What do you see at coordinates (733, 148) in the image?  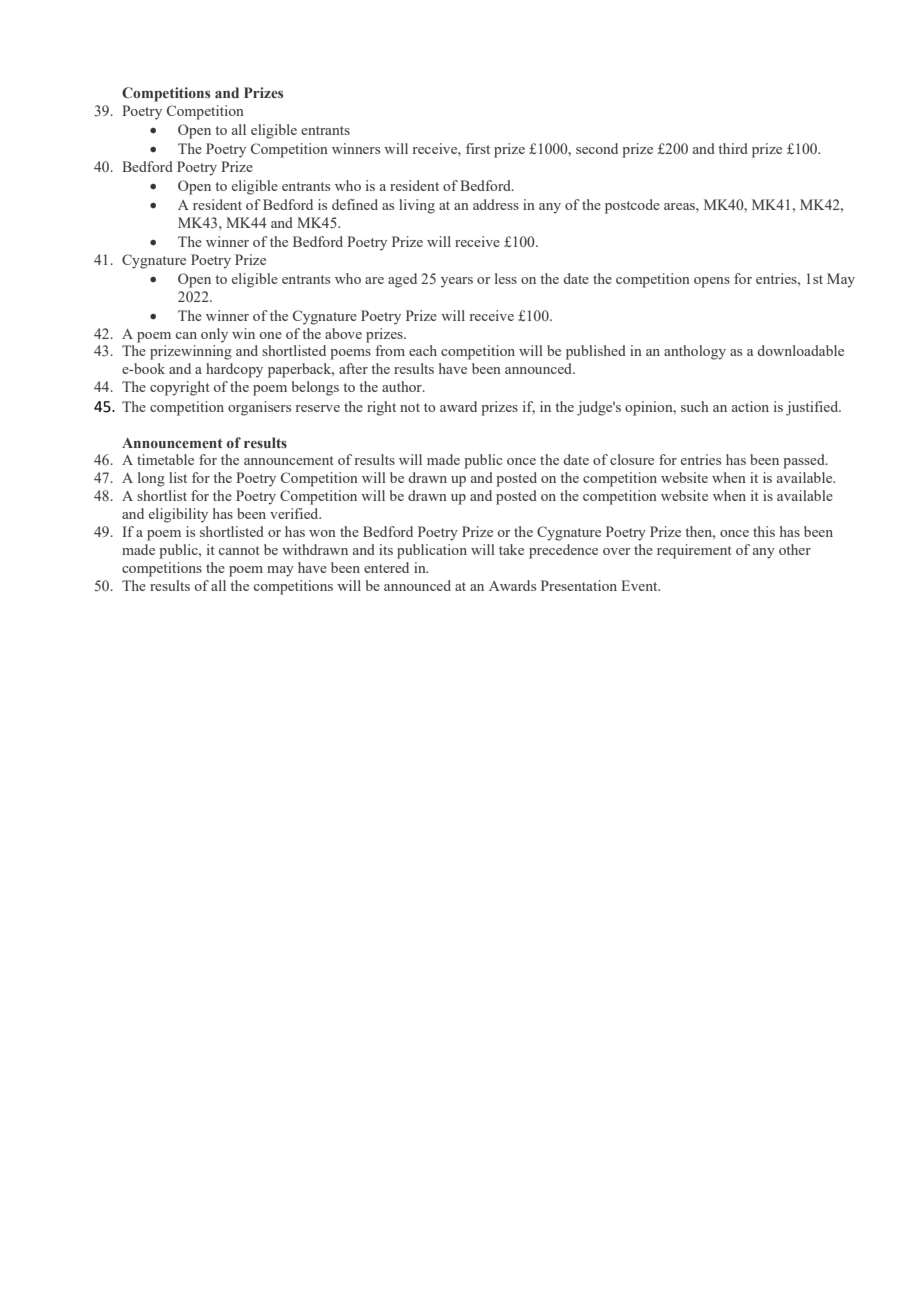 I see `third` at bounding box center [733, 148].
